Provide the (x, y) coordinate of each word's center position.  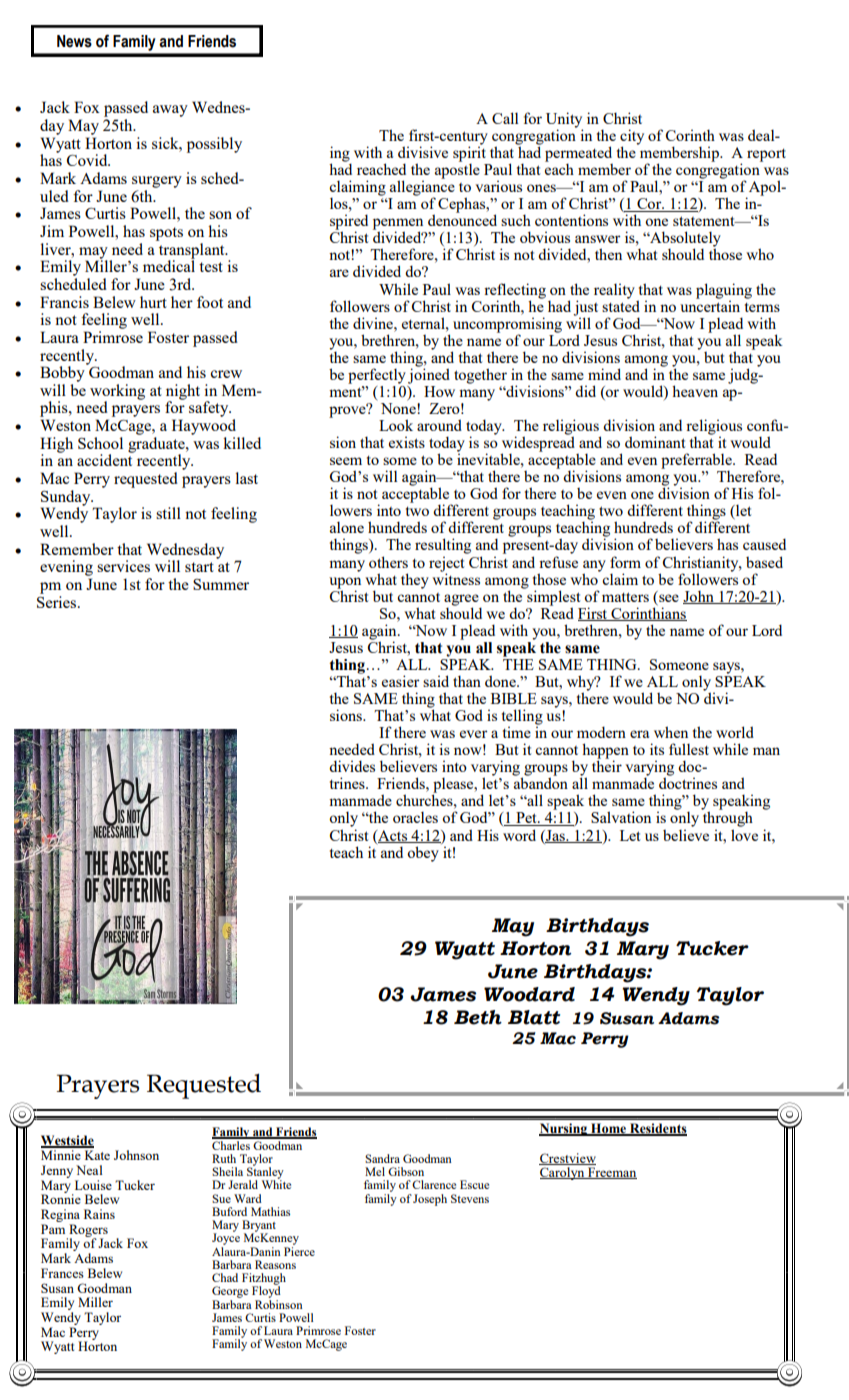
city (632, 138)
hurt (153, 302)
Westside (67, 1141)
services (123, 566)
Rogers (87, 1231)
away (170, 111)
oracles (415, 817)
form (625, 562)
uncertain (710, 305)
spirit (469, 153)
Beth (478, 1017)
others (388, 562)
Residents (657, 1129)
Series (58, 600)
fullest (689, 749)
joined (429, 375)
